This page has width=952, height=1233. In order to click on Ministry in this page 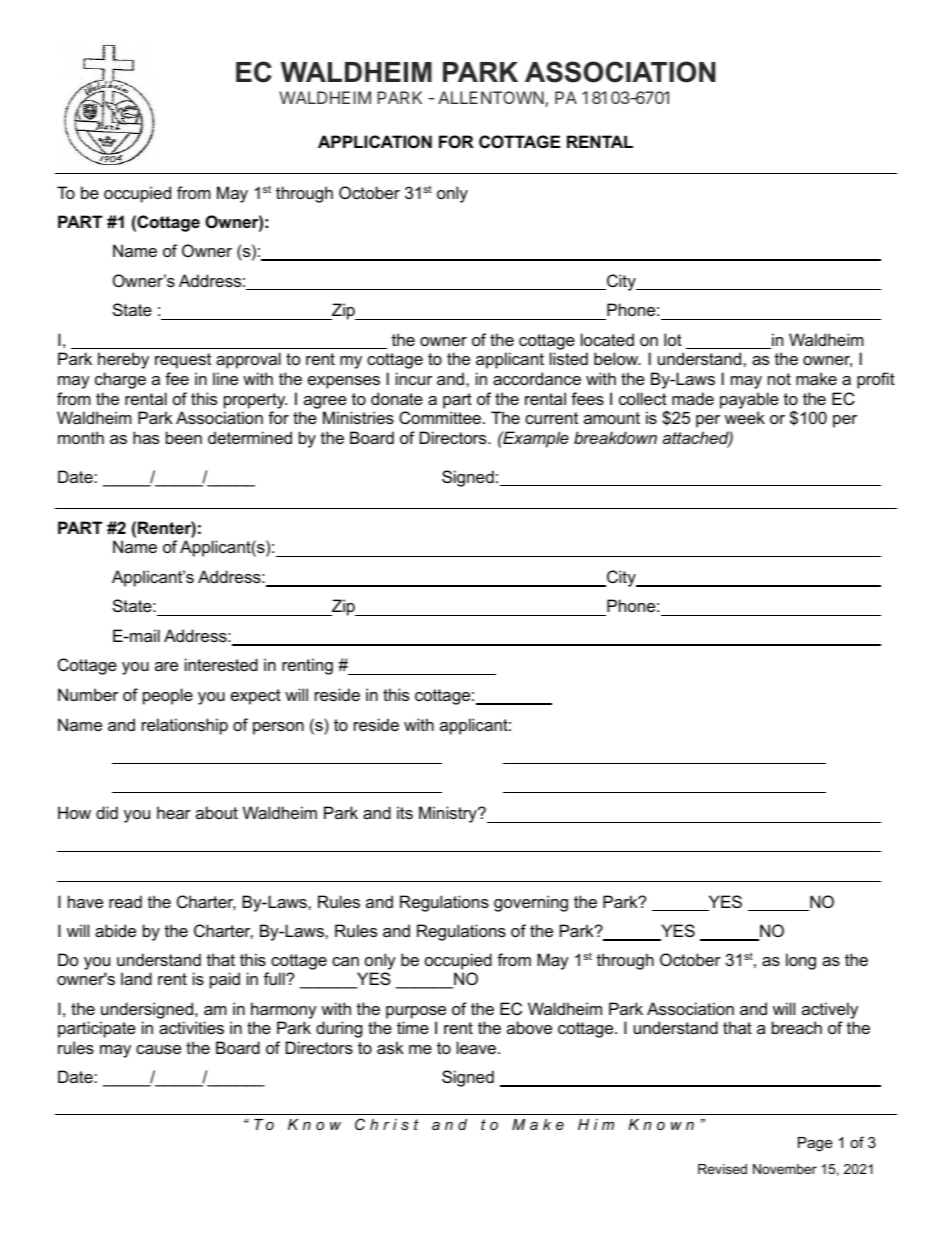, I will do `click(449, 814)`.
